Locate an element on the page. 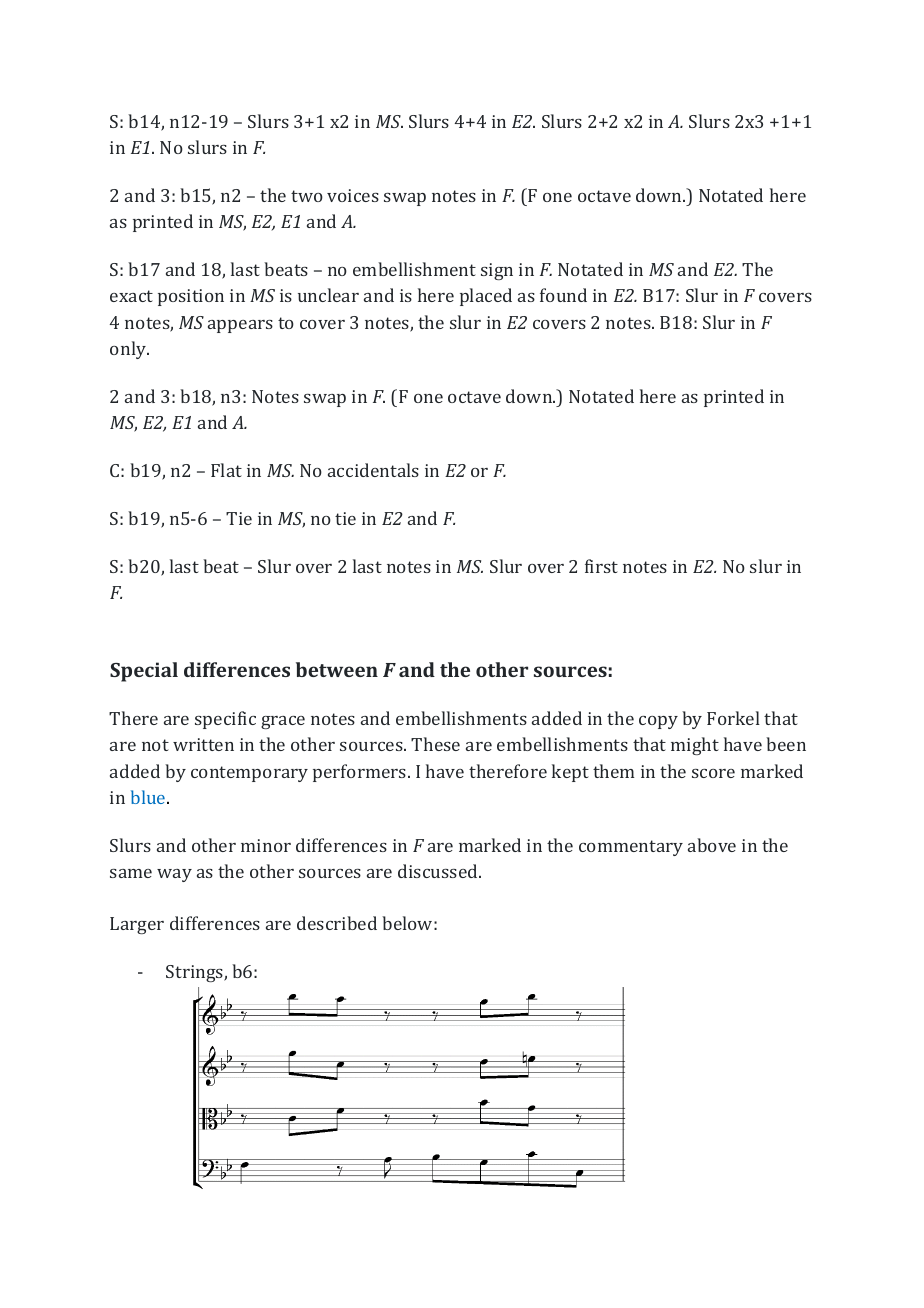  copy is located at coordinates (658, 722).
